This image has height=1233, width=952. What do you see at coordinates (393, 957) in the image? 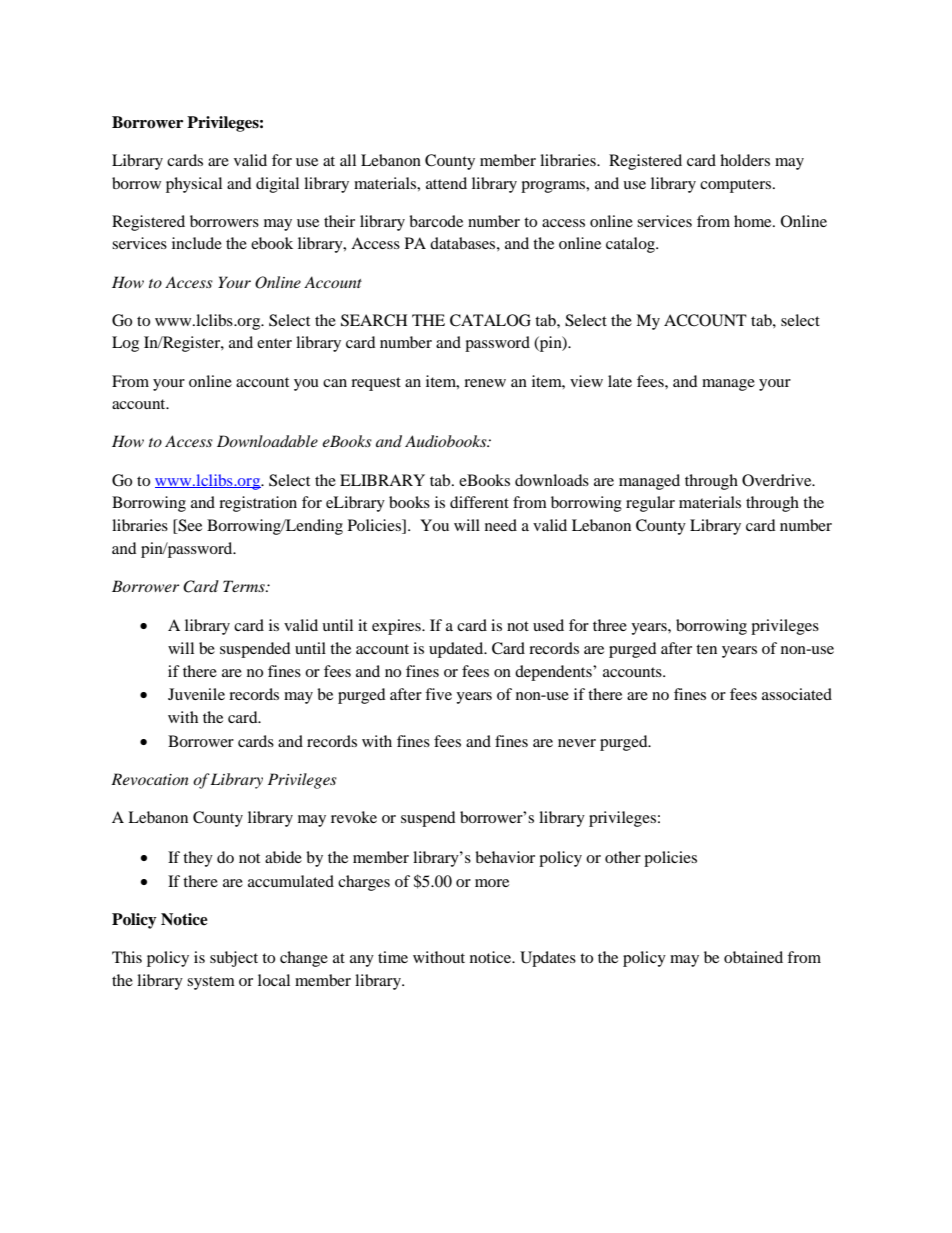
I see `time` at bounding box center [393, 957].
